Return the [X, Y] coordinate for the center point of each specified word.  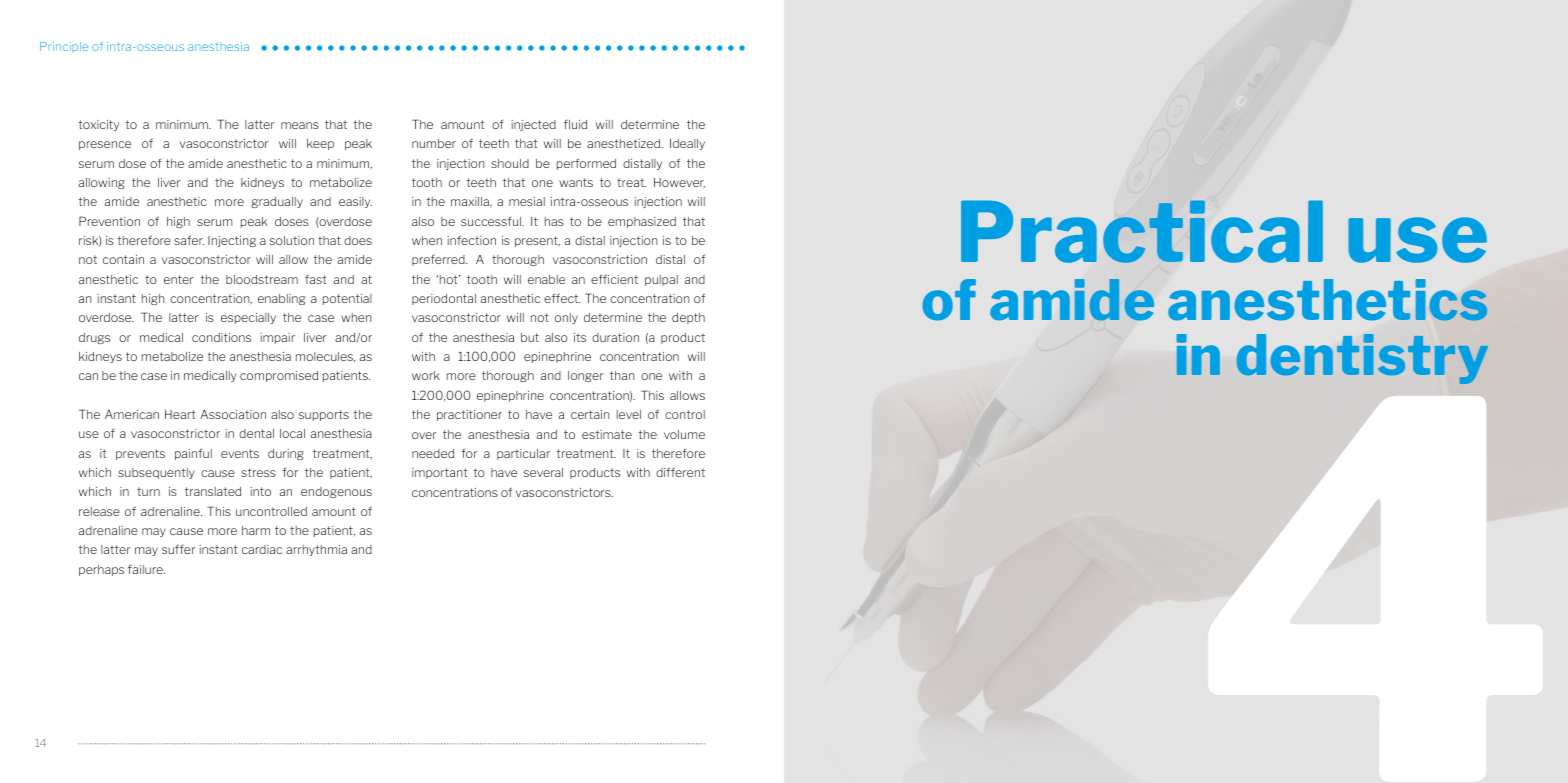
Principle [64, 47]
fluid [575, 124]
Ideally [687, 144]
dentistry [1362, 359]
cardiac [262, 549]
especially [248, 318]
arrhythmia [316, 550]
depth [688, 318]
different [680, 472]
